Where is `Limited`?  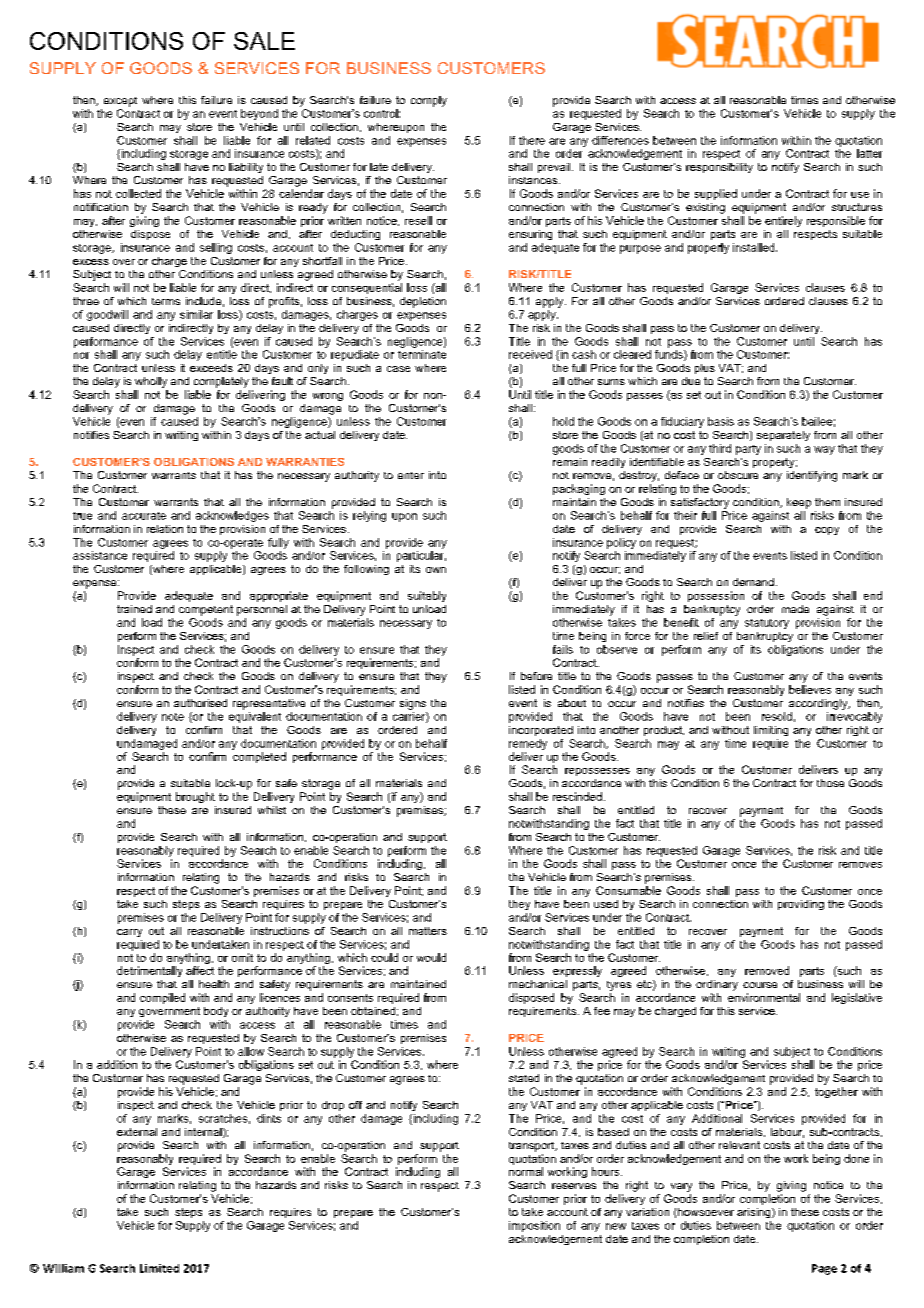
Limited is located at coordinates (159, 1268).
